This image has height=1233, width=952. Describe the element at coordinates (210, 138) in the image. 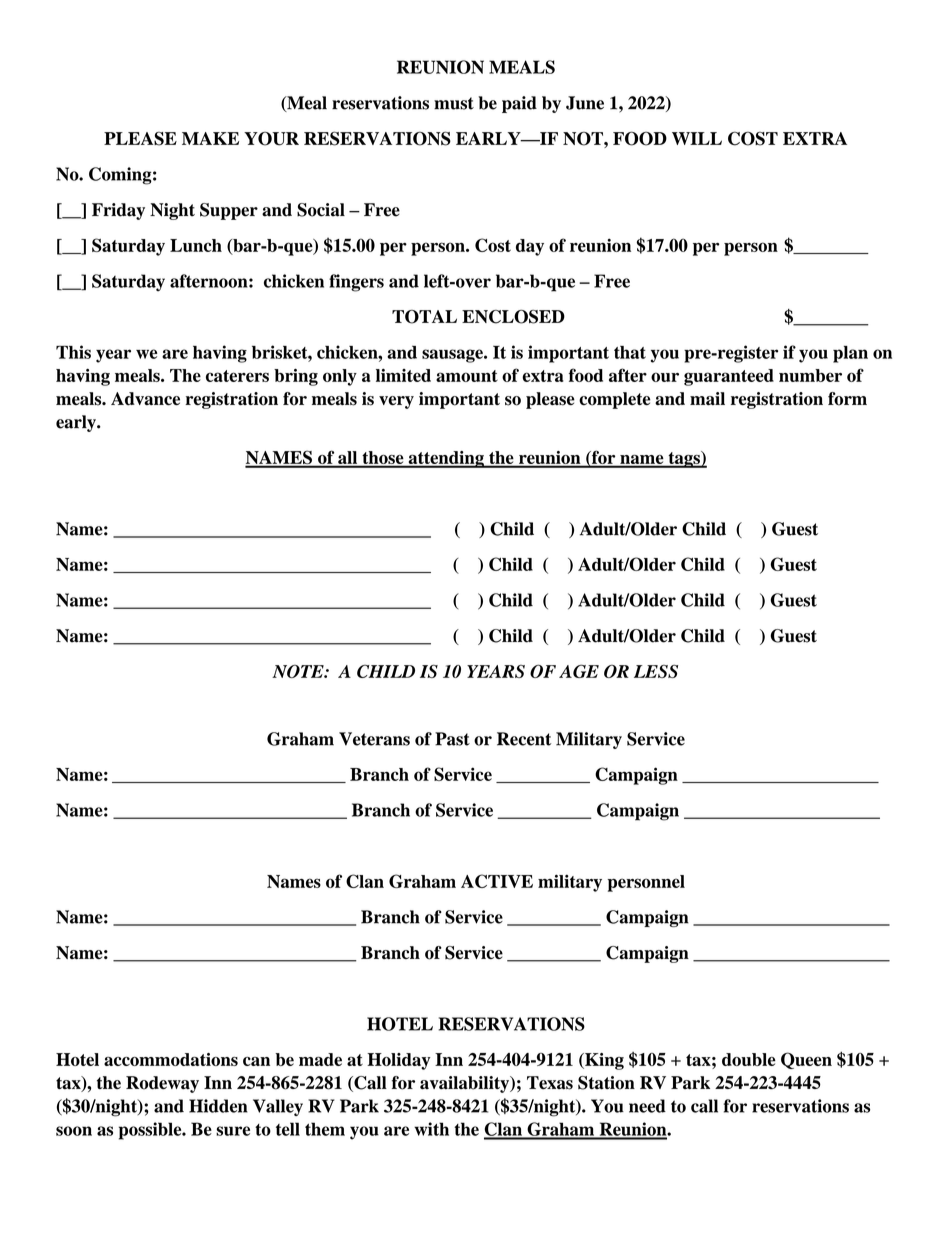

I see `MAKE` at that location.
